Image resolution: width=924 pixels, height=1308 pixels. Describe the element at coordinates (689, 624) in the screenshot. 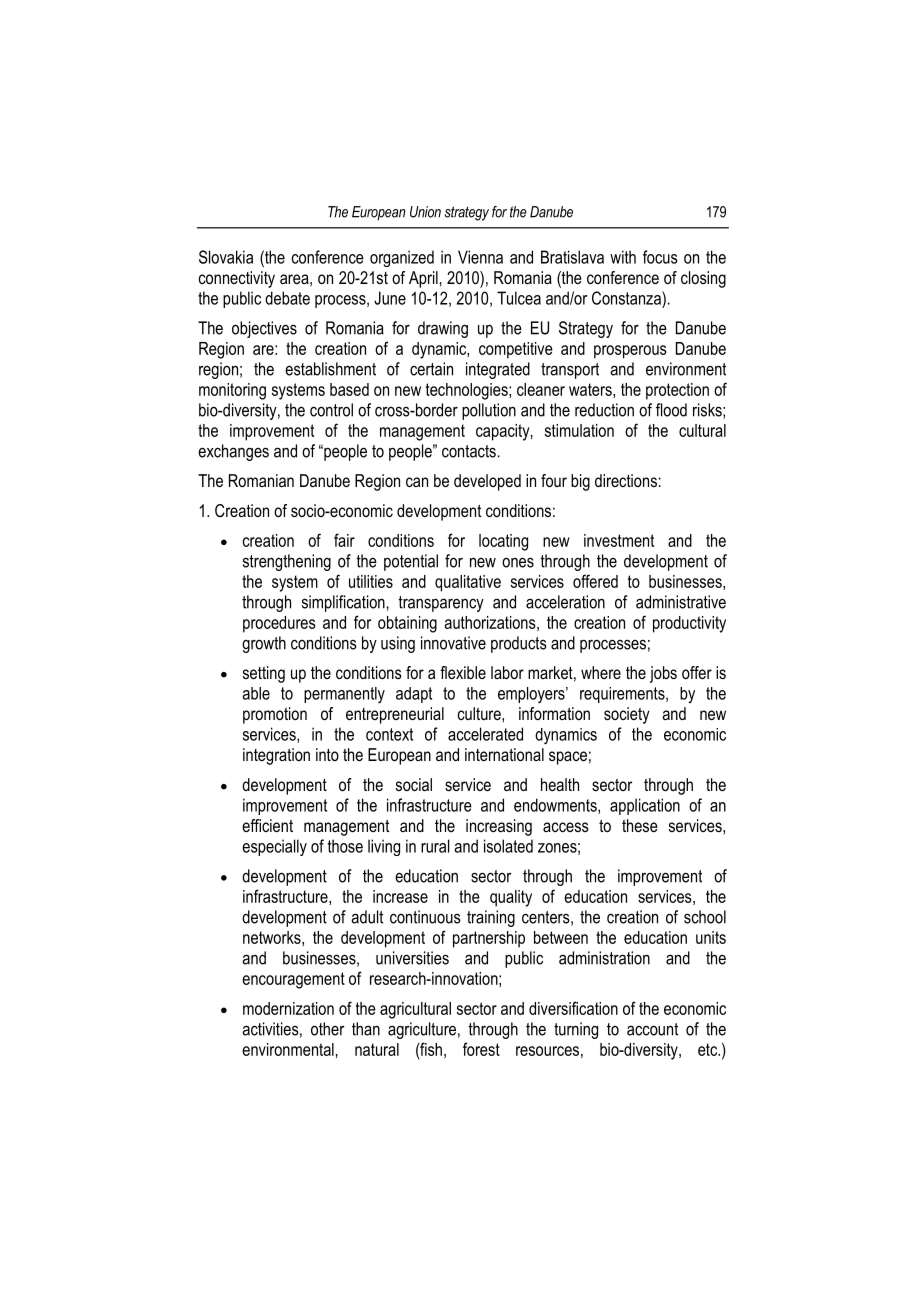

I see `productivity` at that location.
